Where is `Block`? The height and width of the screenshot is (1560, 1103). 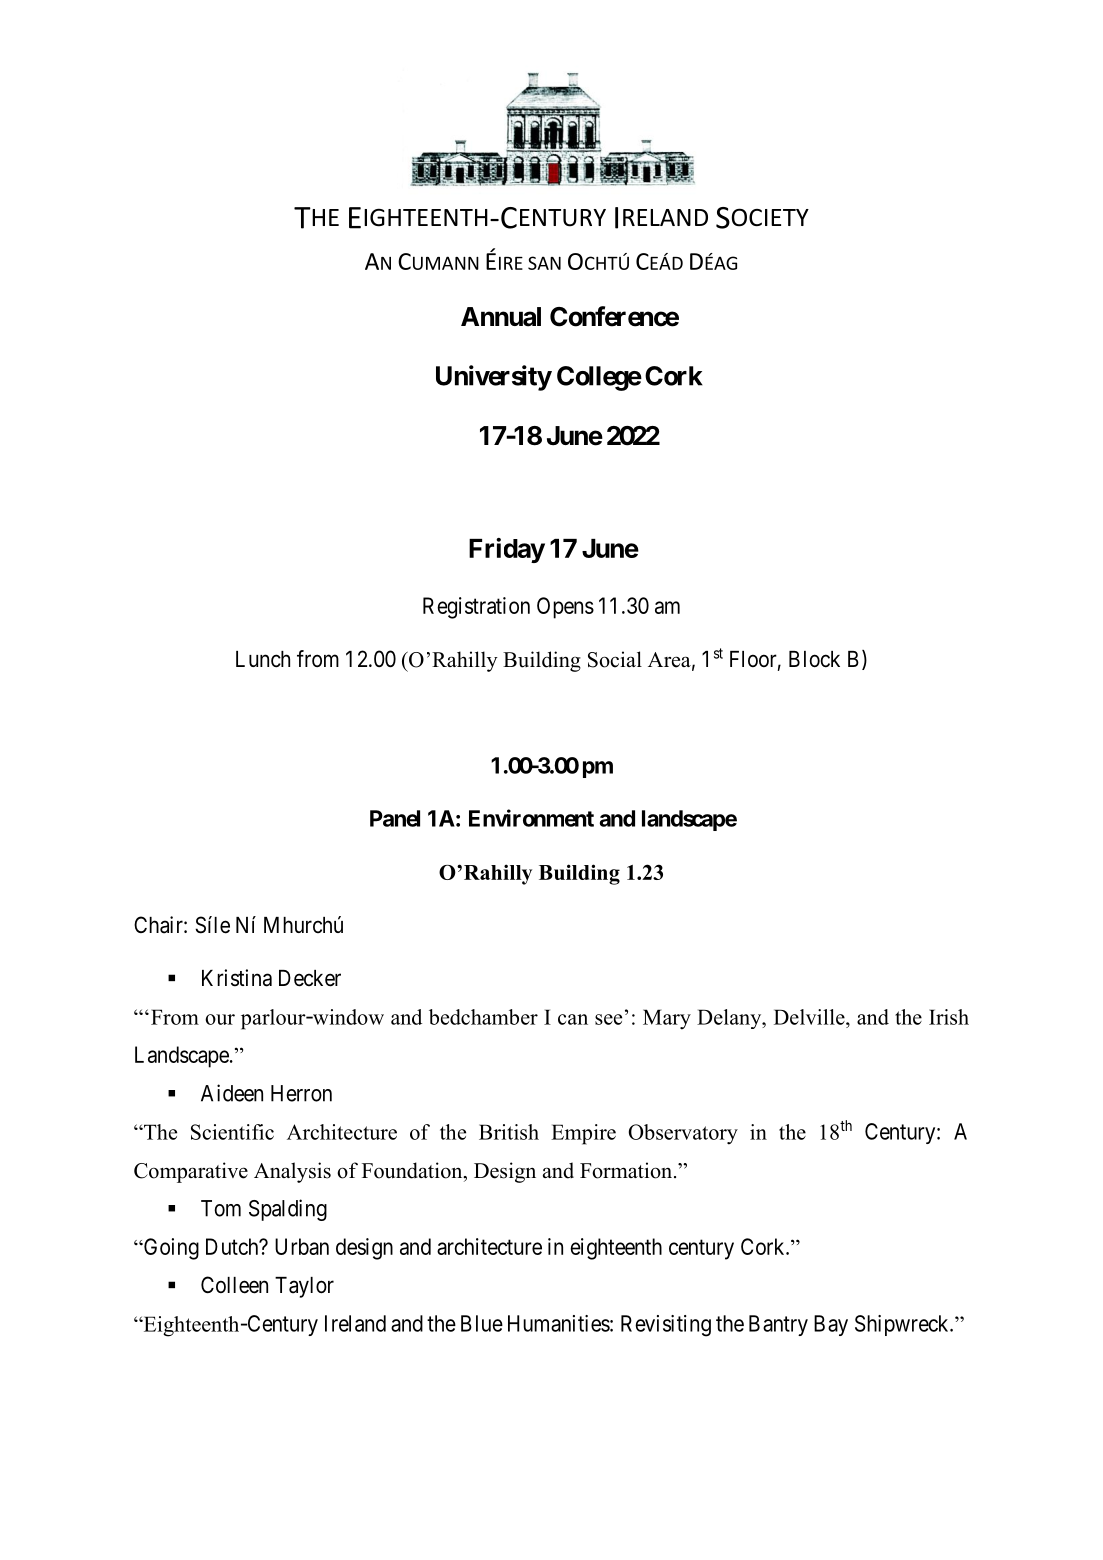
Block is located at coordinates (814, 659).
